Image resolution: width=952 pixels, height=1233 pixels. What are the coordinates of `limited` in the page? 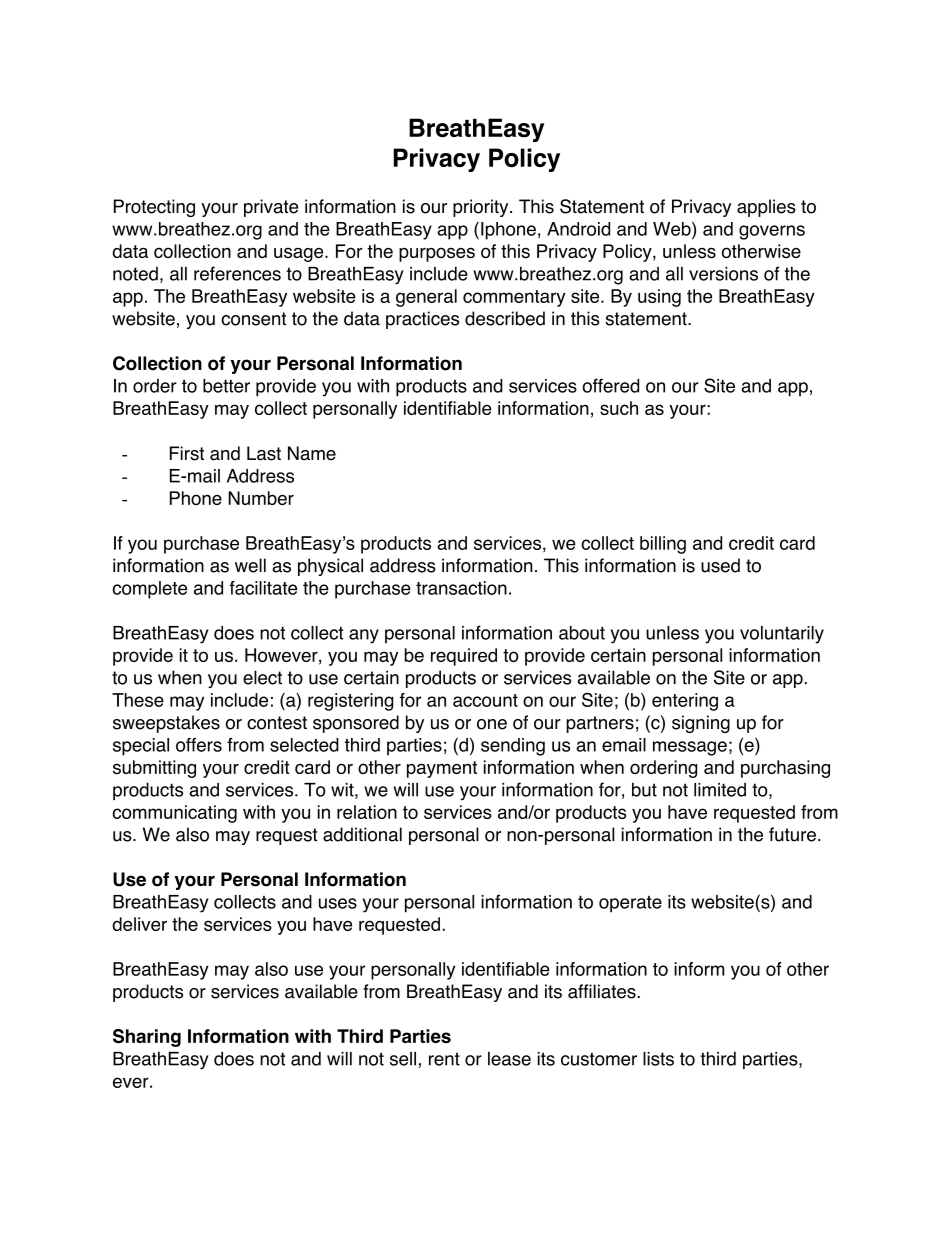 It's located at (720, 790).
